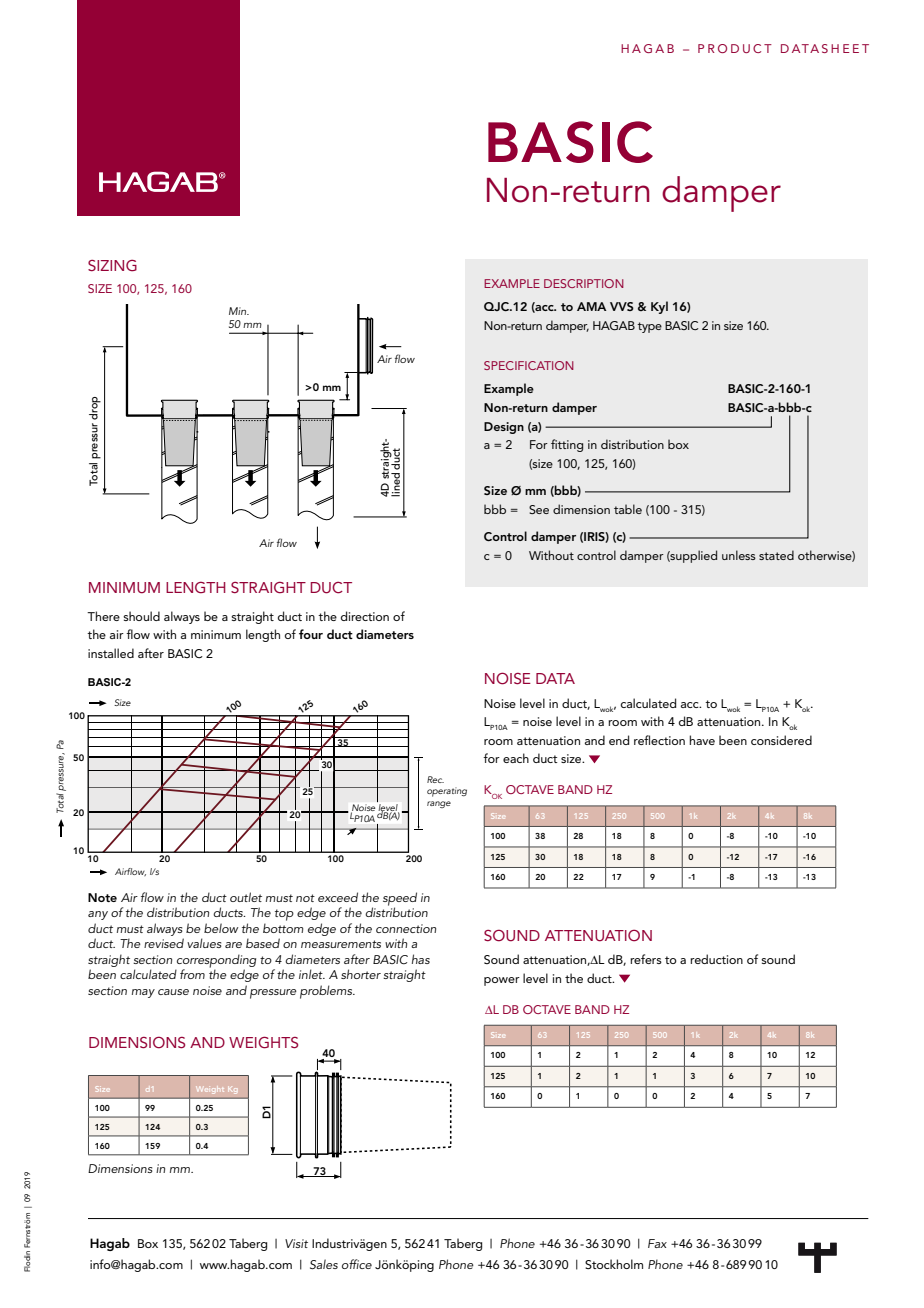  I want to click on SIZING, so click(112, 265).
